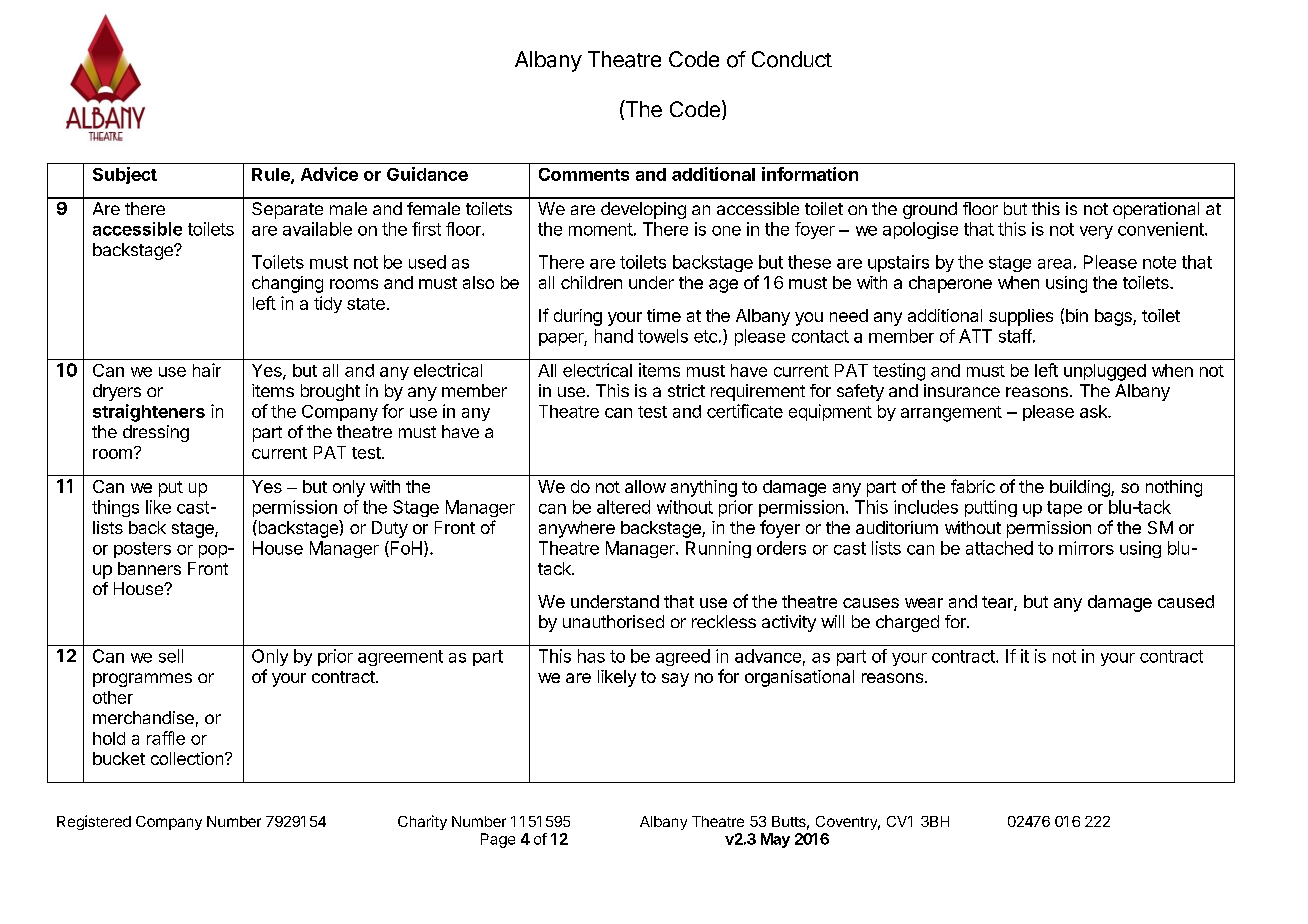 This screenshot has height=924, width=1308. What do you see at coordinates (329, 174) in the screenshot?
I see `Advice` at bounding box center [329, 174].
